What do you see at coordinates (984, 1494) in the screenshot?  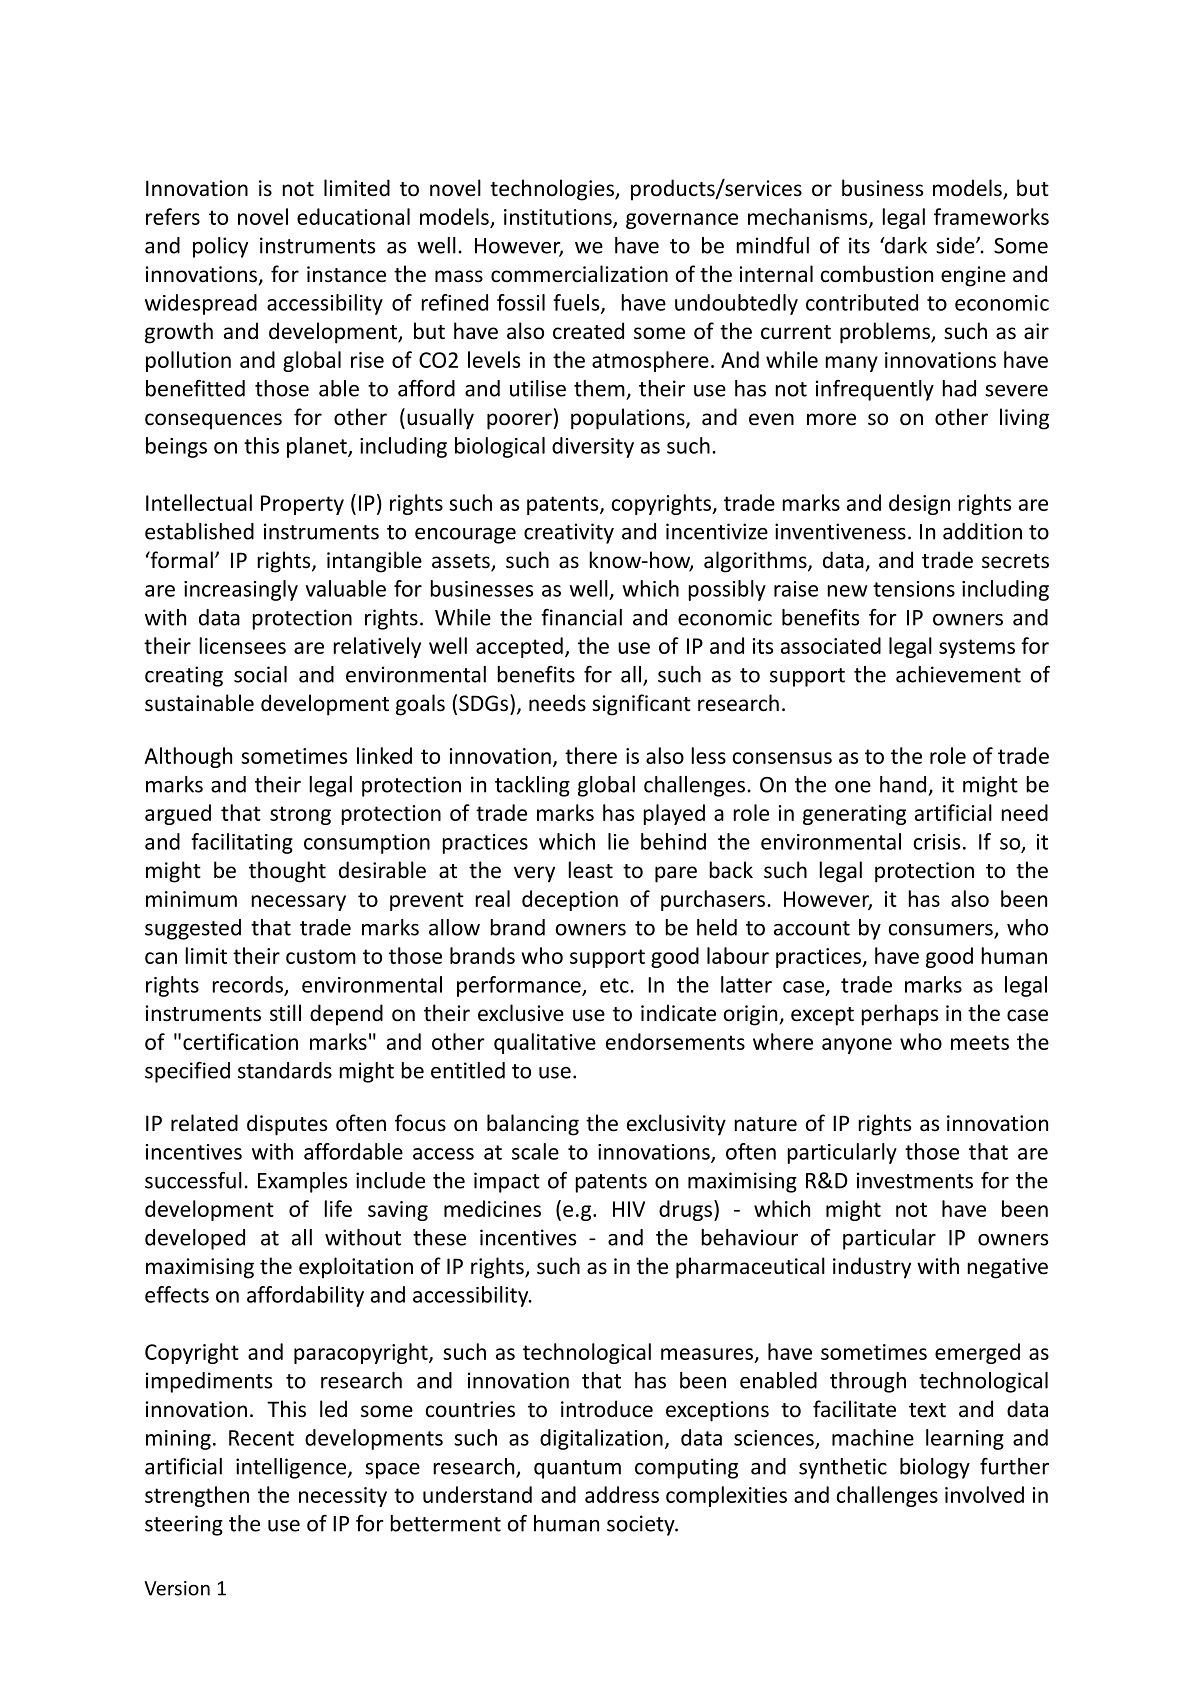 I see `involved` at bounding box center [984, 1494].
